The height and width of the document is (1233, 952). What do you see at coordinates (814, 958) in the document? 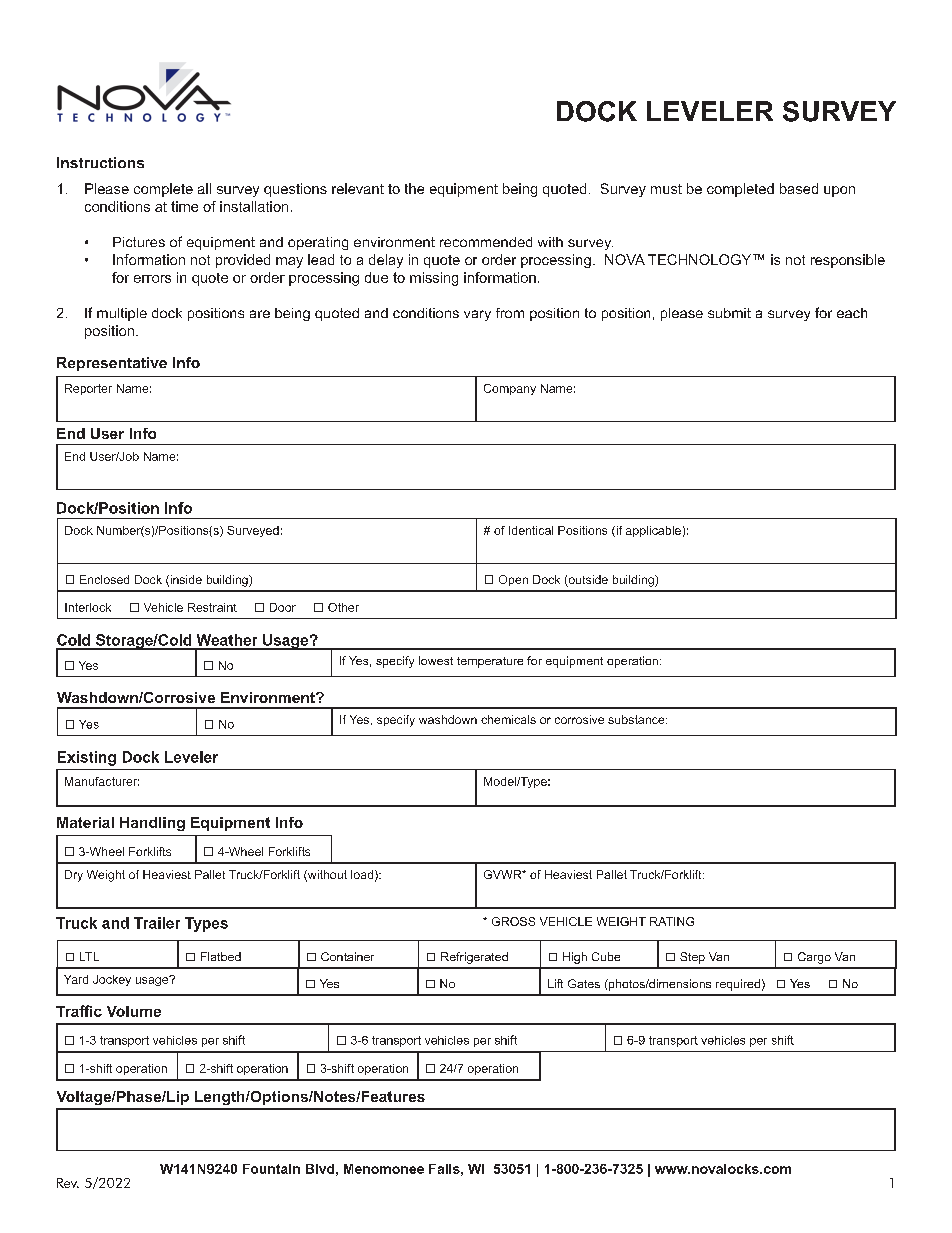
I see `Cargo` at bounding box center [814, 958].
